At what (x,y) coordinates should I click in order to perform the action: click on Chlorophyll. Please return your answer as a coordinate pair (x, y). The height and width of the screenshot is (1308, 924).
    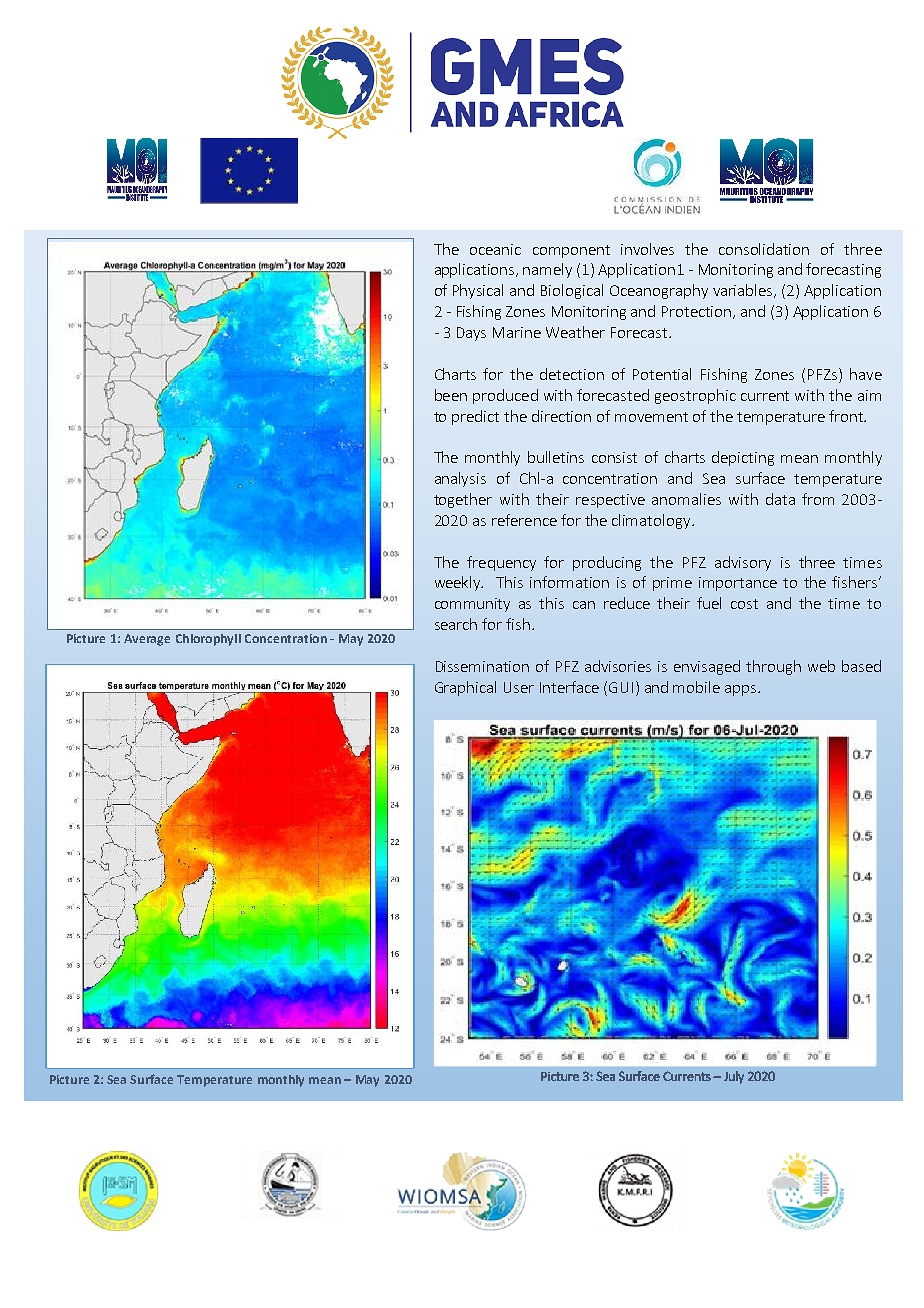
    Looking at the image, I should click on (208, 640).
